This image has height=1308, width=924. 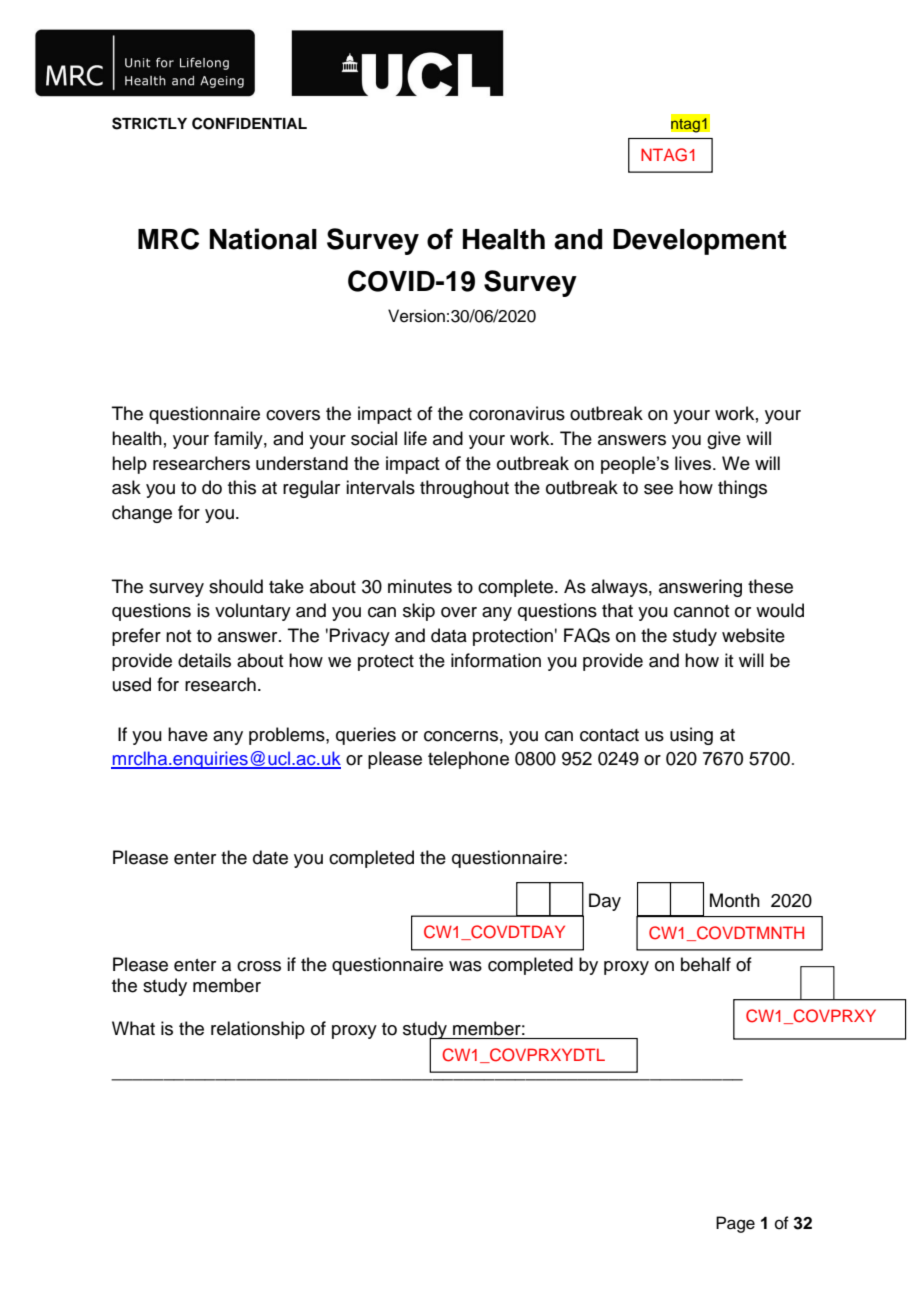 I want to click on information, so click(x=496, y=660).
